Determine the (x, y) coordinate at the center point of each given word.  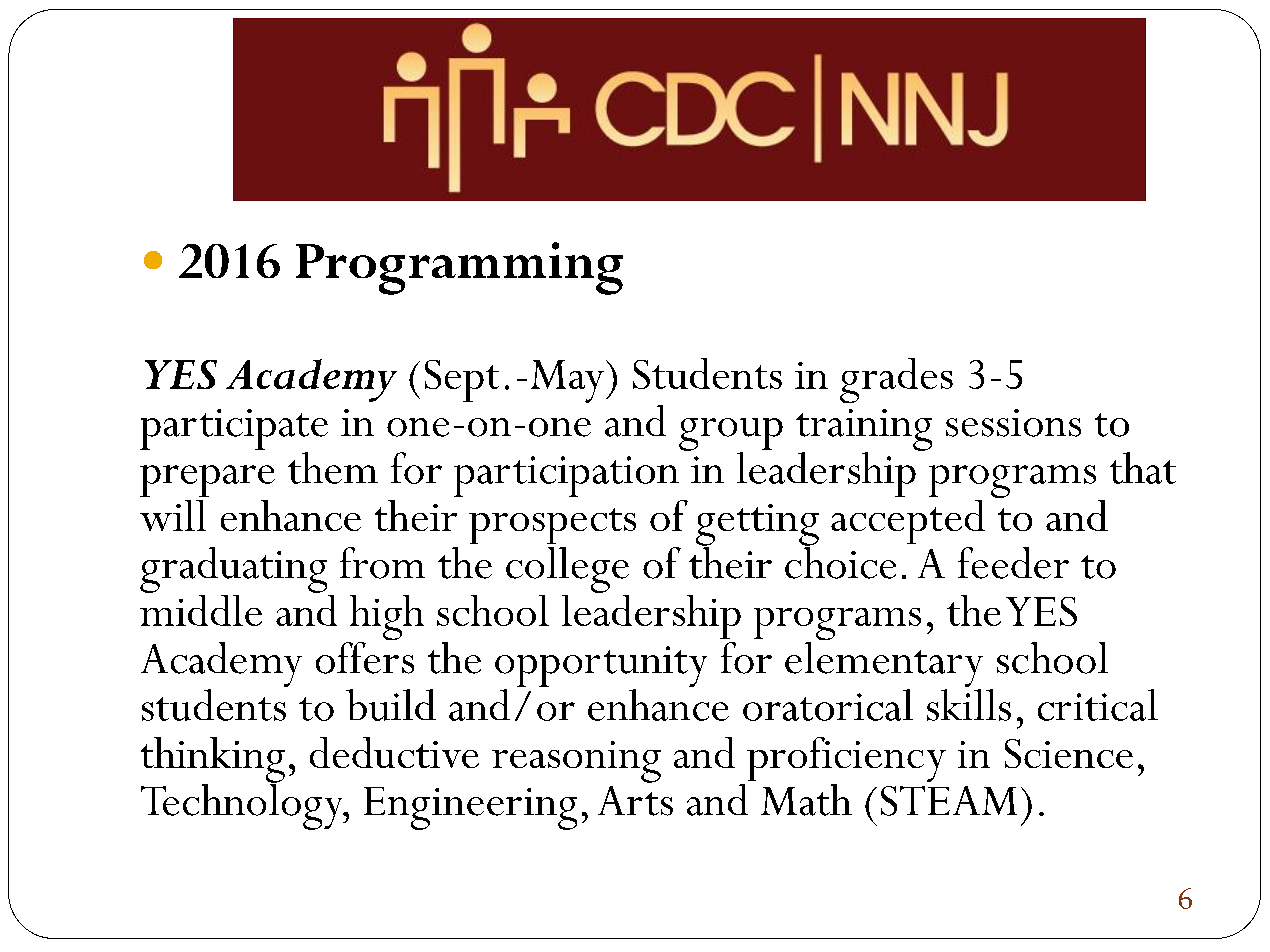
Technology (243, 806)
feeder (1013, 563)
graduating (233, 570)
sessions (1013, 423)
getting (757, 526)
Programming (459, 268)
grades (896, 380)
